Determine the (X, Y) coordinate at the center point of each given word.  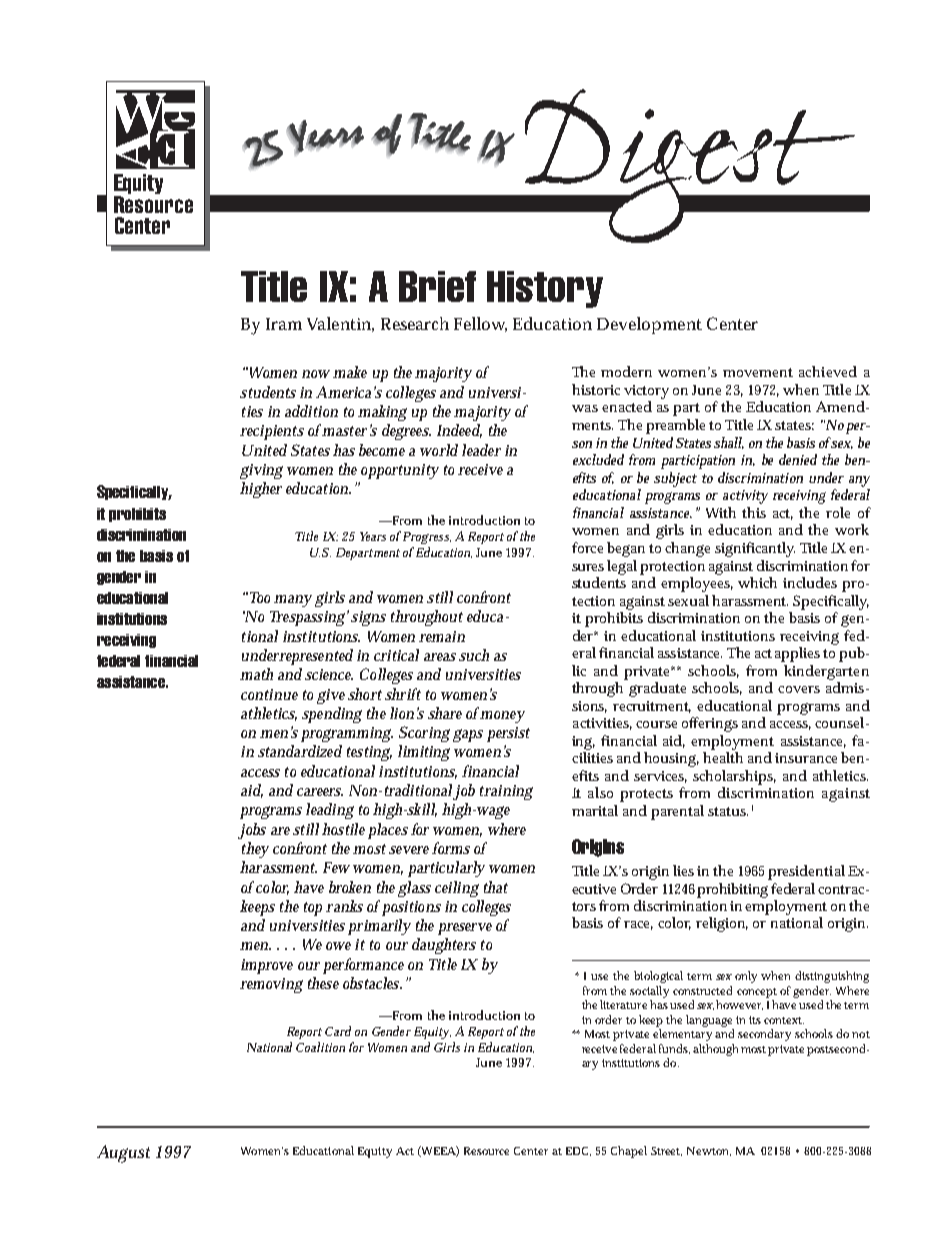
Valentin (339, 323)
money (502, 717)
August (123, 1154)
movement (758, 372)
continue (269, 694)
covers (799, 689)
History (545, 289)
